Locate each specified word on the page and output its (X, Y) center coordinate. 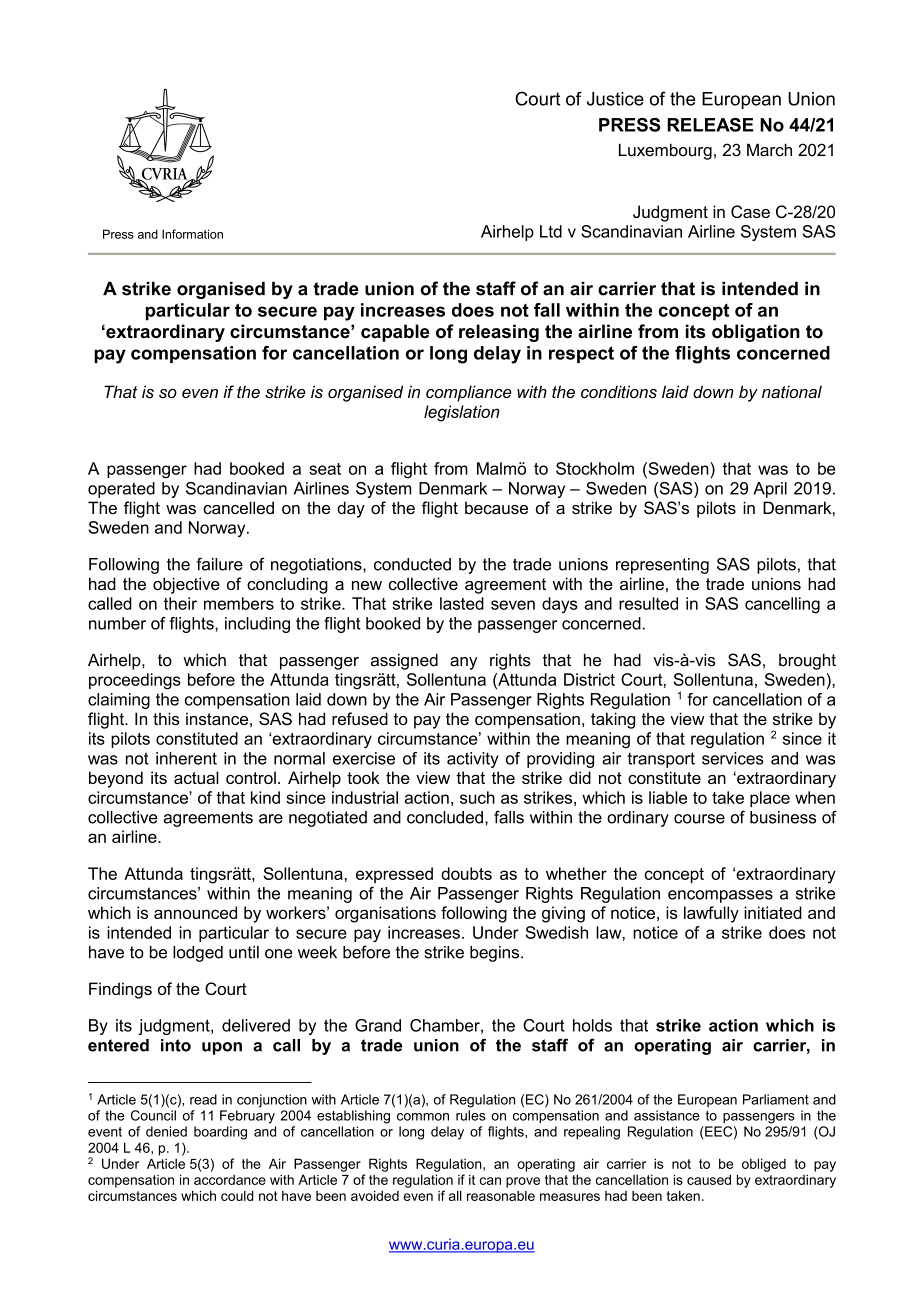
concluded (445, 817)
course (699, 819)
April (770, 490)
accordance (230, 1179)
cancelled (238, 507)
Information (192, 234)
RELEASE (710, 125)
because (496, 507)
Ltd (551, 231)
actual (196, 777)
